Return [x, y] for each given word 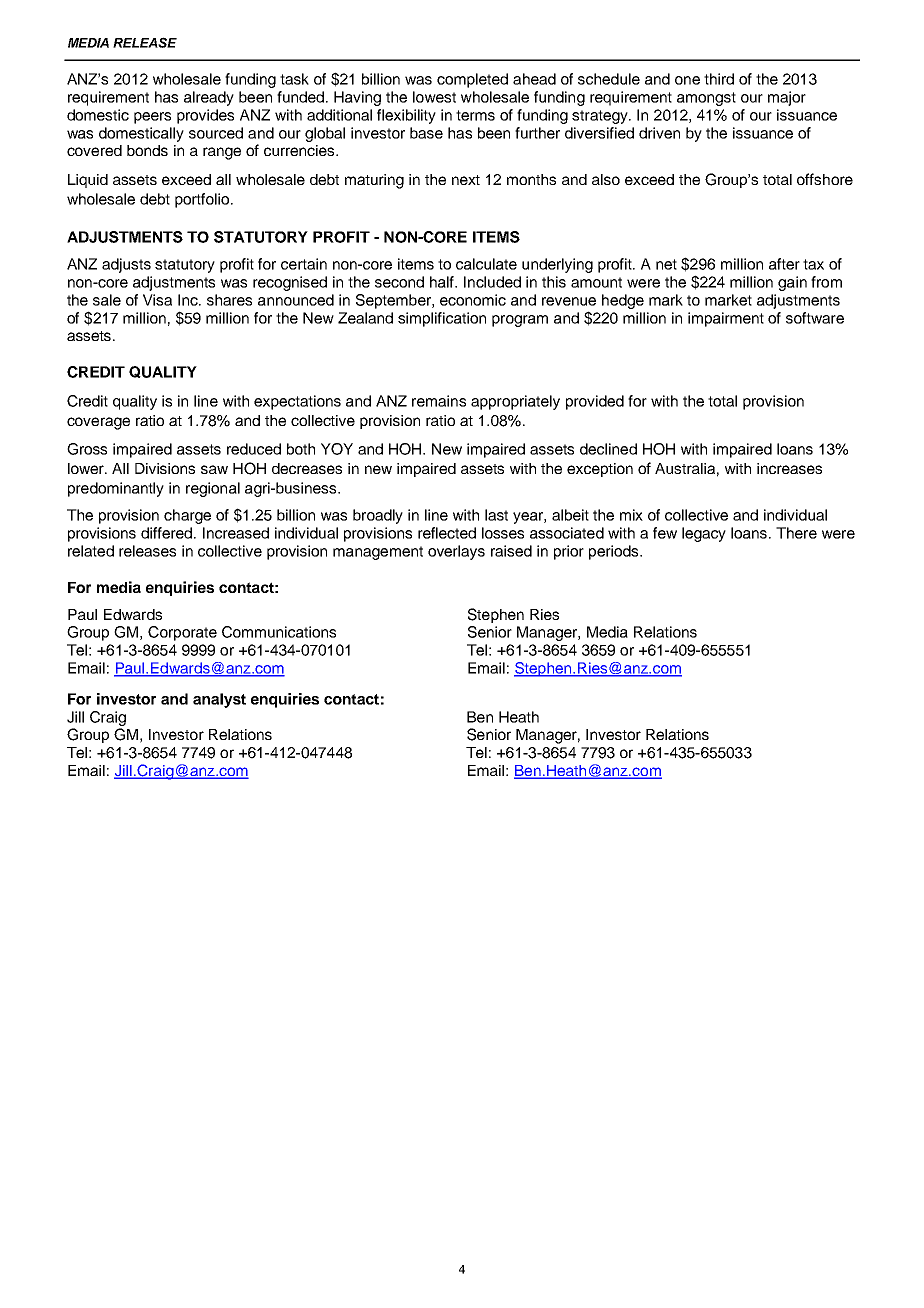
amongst [706, 99]
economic [473, 300]
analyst [219, 700]
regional [213, 489]
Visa [157, 300]
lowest [434, 97]
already [209, 98]
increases [789, 468]
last [496, 515]
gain [792, 283]
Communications [279, 632]
